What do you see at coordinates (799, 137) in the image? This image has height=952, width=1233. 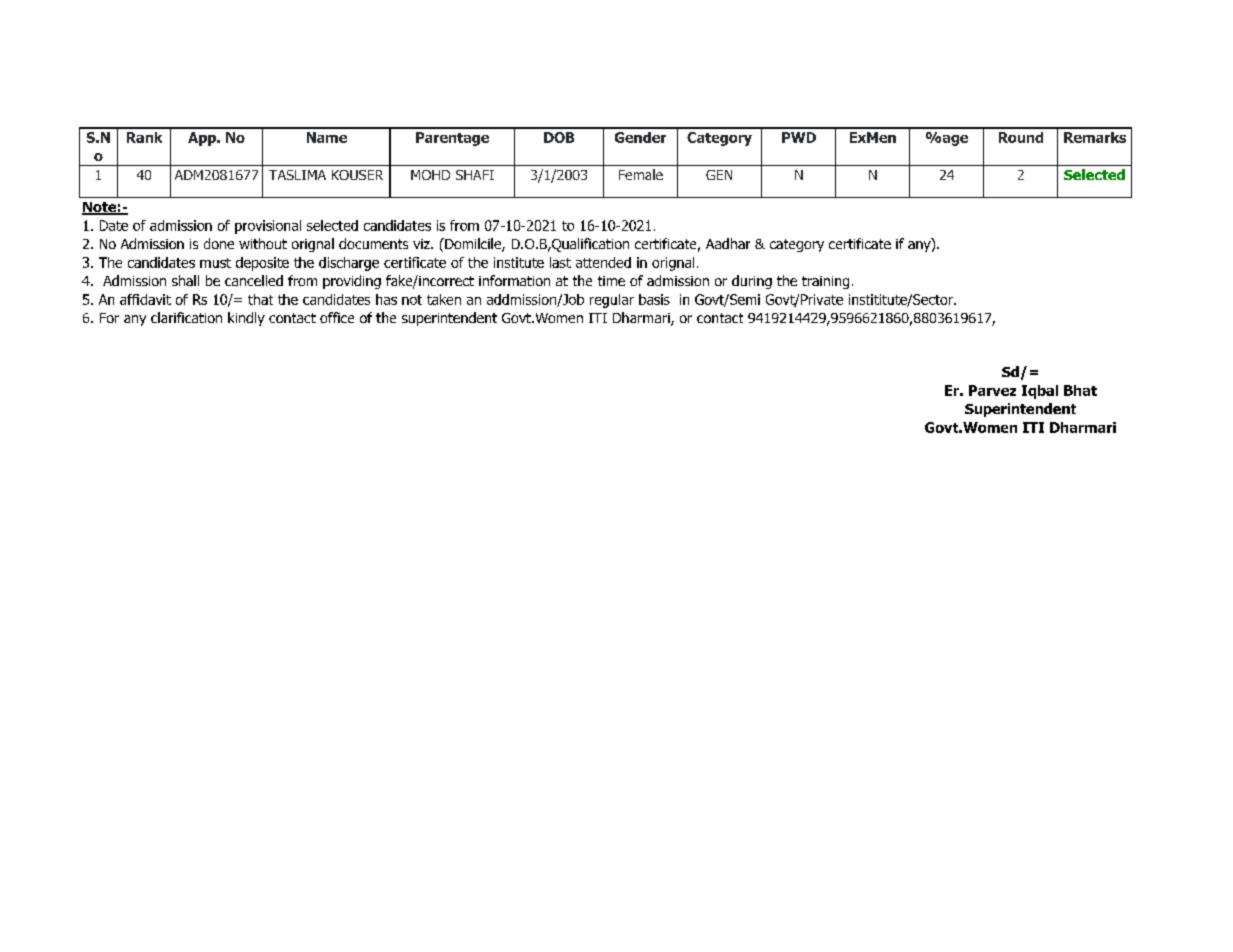 I see `PWD` at bounding box center [799, 137].
